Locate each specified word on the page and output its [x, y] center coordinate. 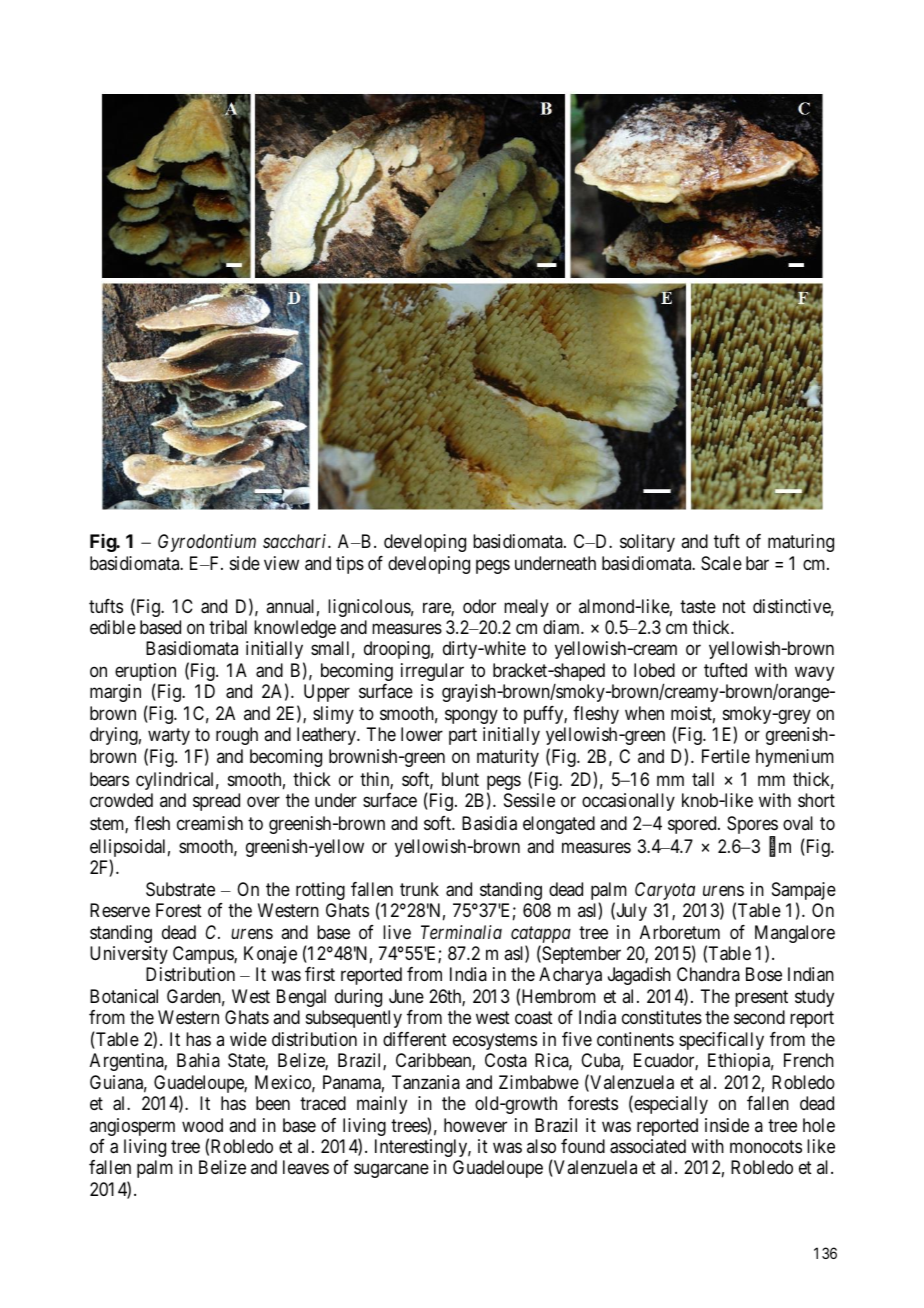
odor [479, 606]
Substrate [180, 889]
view [281, 563]
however [475, 1125]
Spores [752, 826]
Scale [721, 563]
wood [202, 1125]
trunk [419, 889]
